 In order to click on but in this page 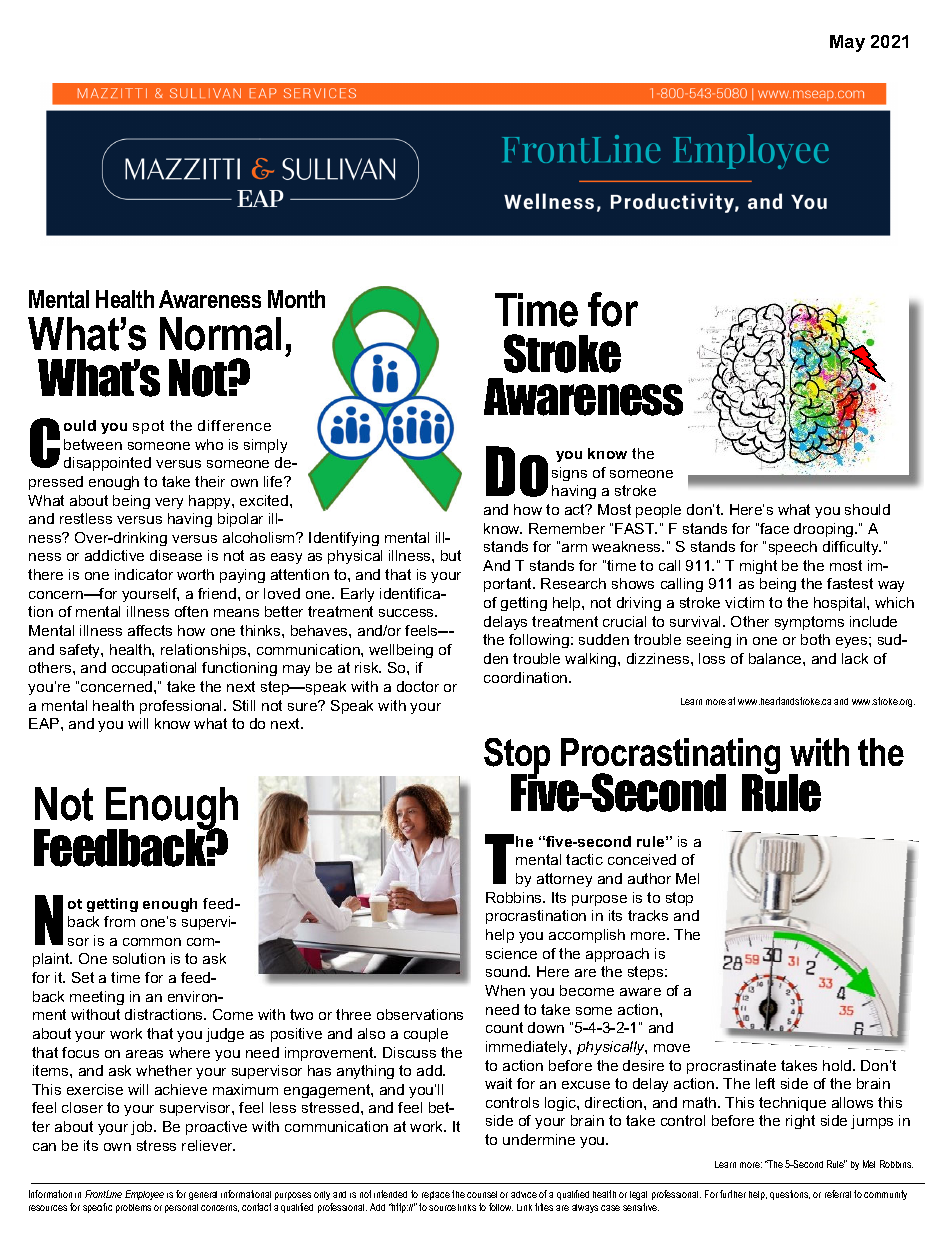, I will do `click(451, 555)`.
